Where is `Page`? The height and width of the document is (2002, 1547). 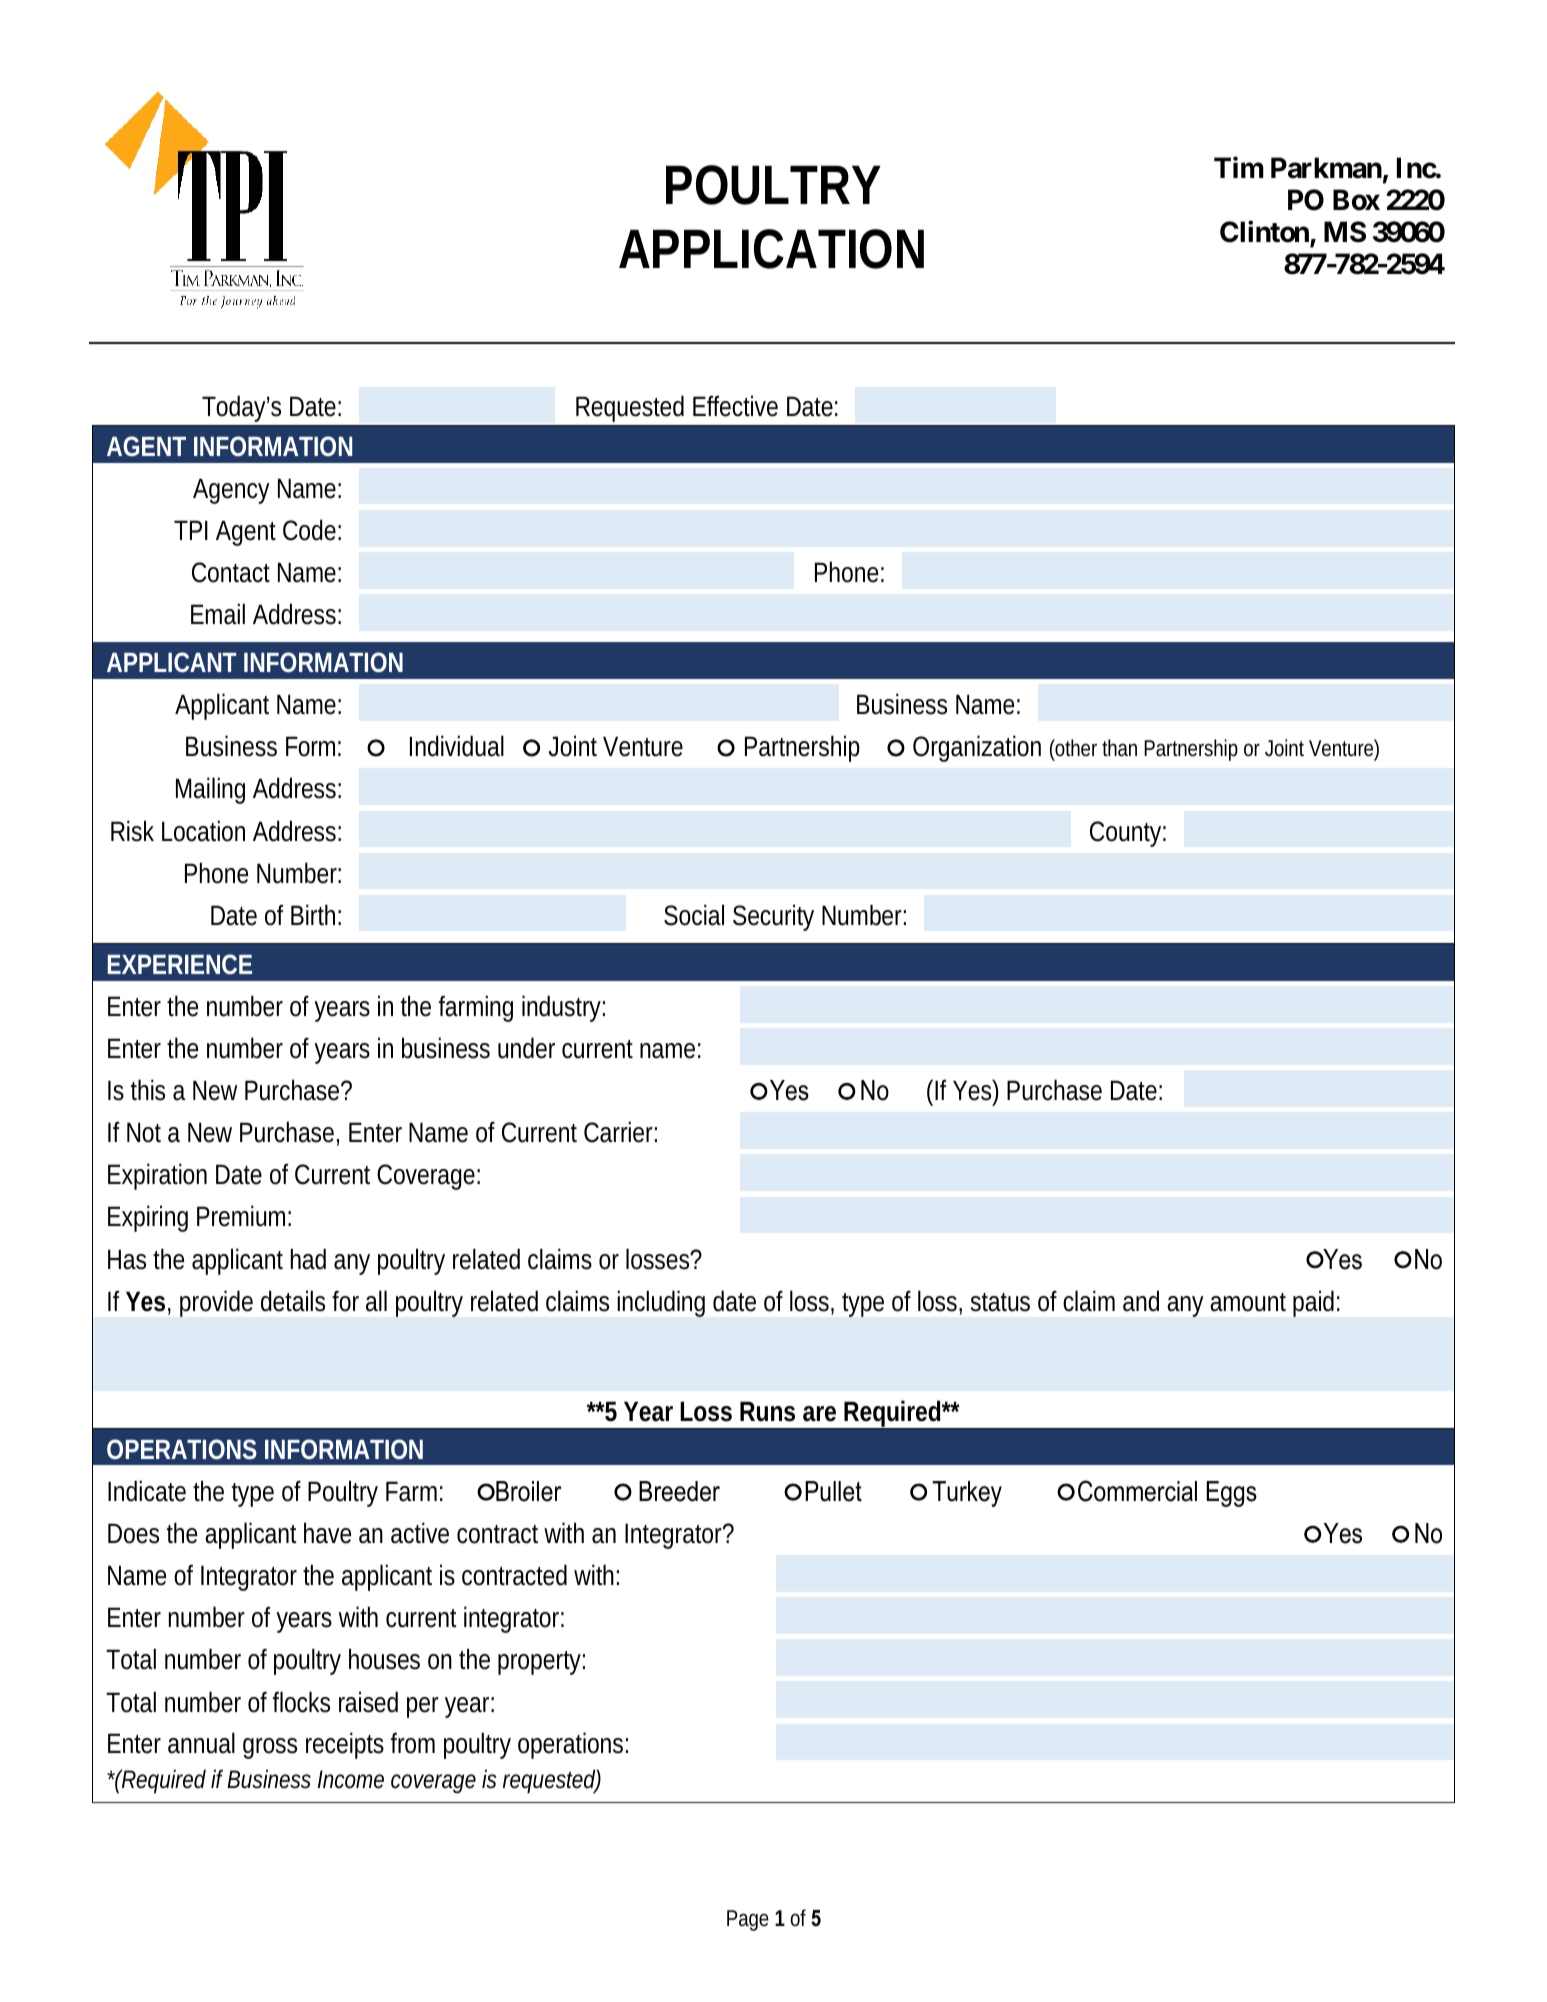 Page is located at coordinates (748, 1920).
